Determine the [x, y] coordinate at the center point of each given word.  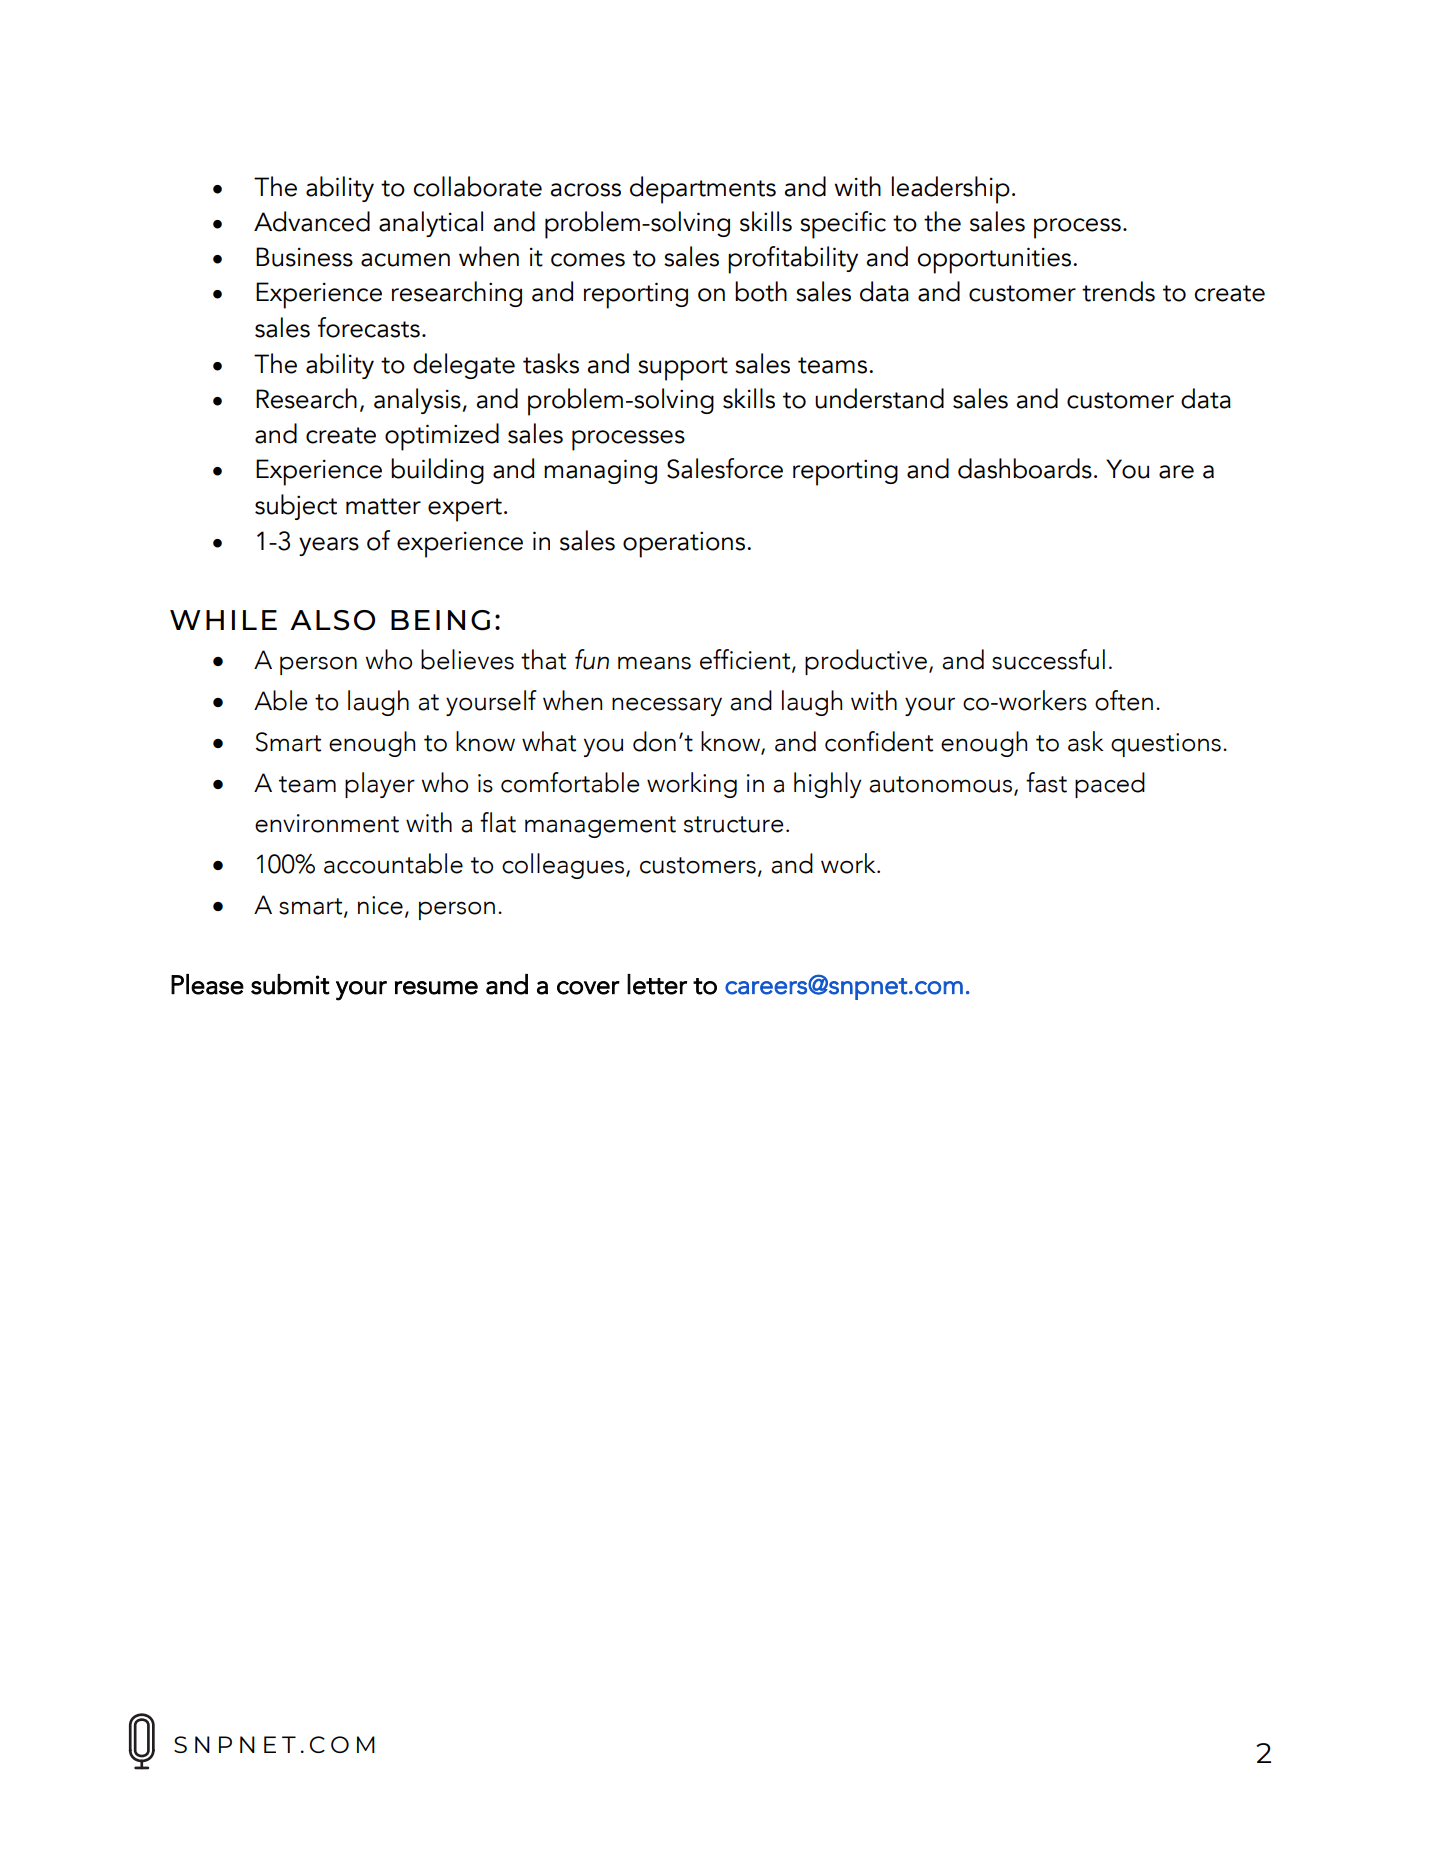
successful [1048, 659]
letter [657, 984]
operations [685, 544]
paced [1110, 785]
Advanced [312, 221]
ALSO [332, 620]
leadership [951, 190]
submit [290, 984]
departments [703, 190]
